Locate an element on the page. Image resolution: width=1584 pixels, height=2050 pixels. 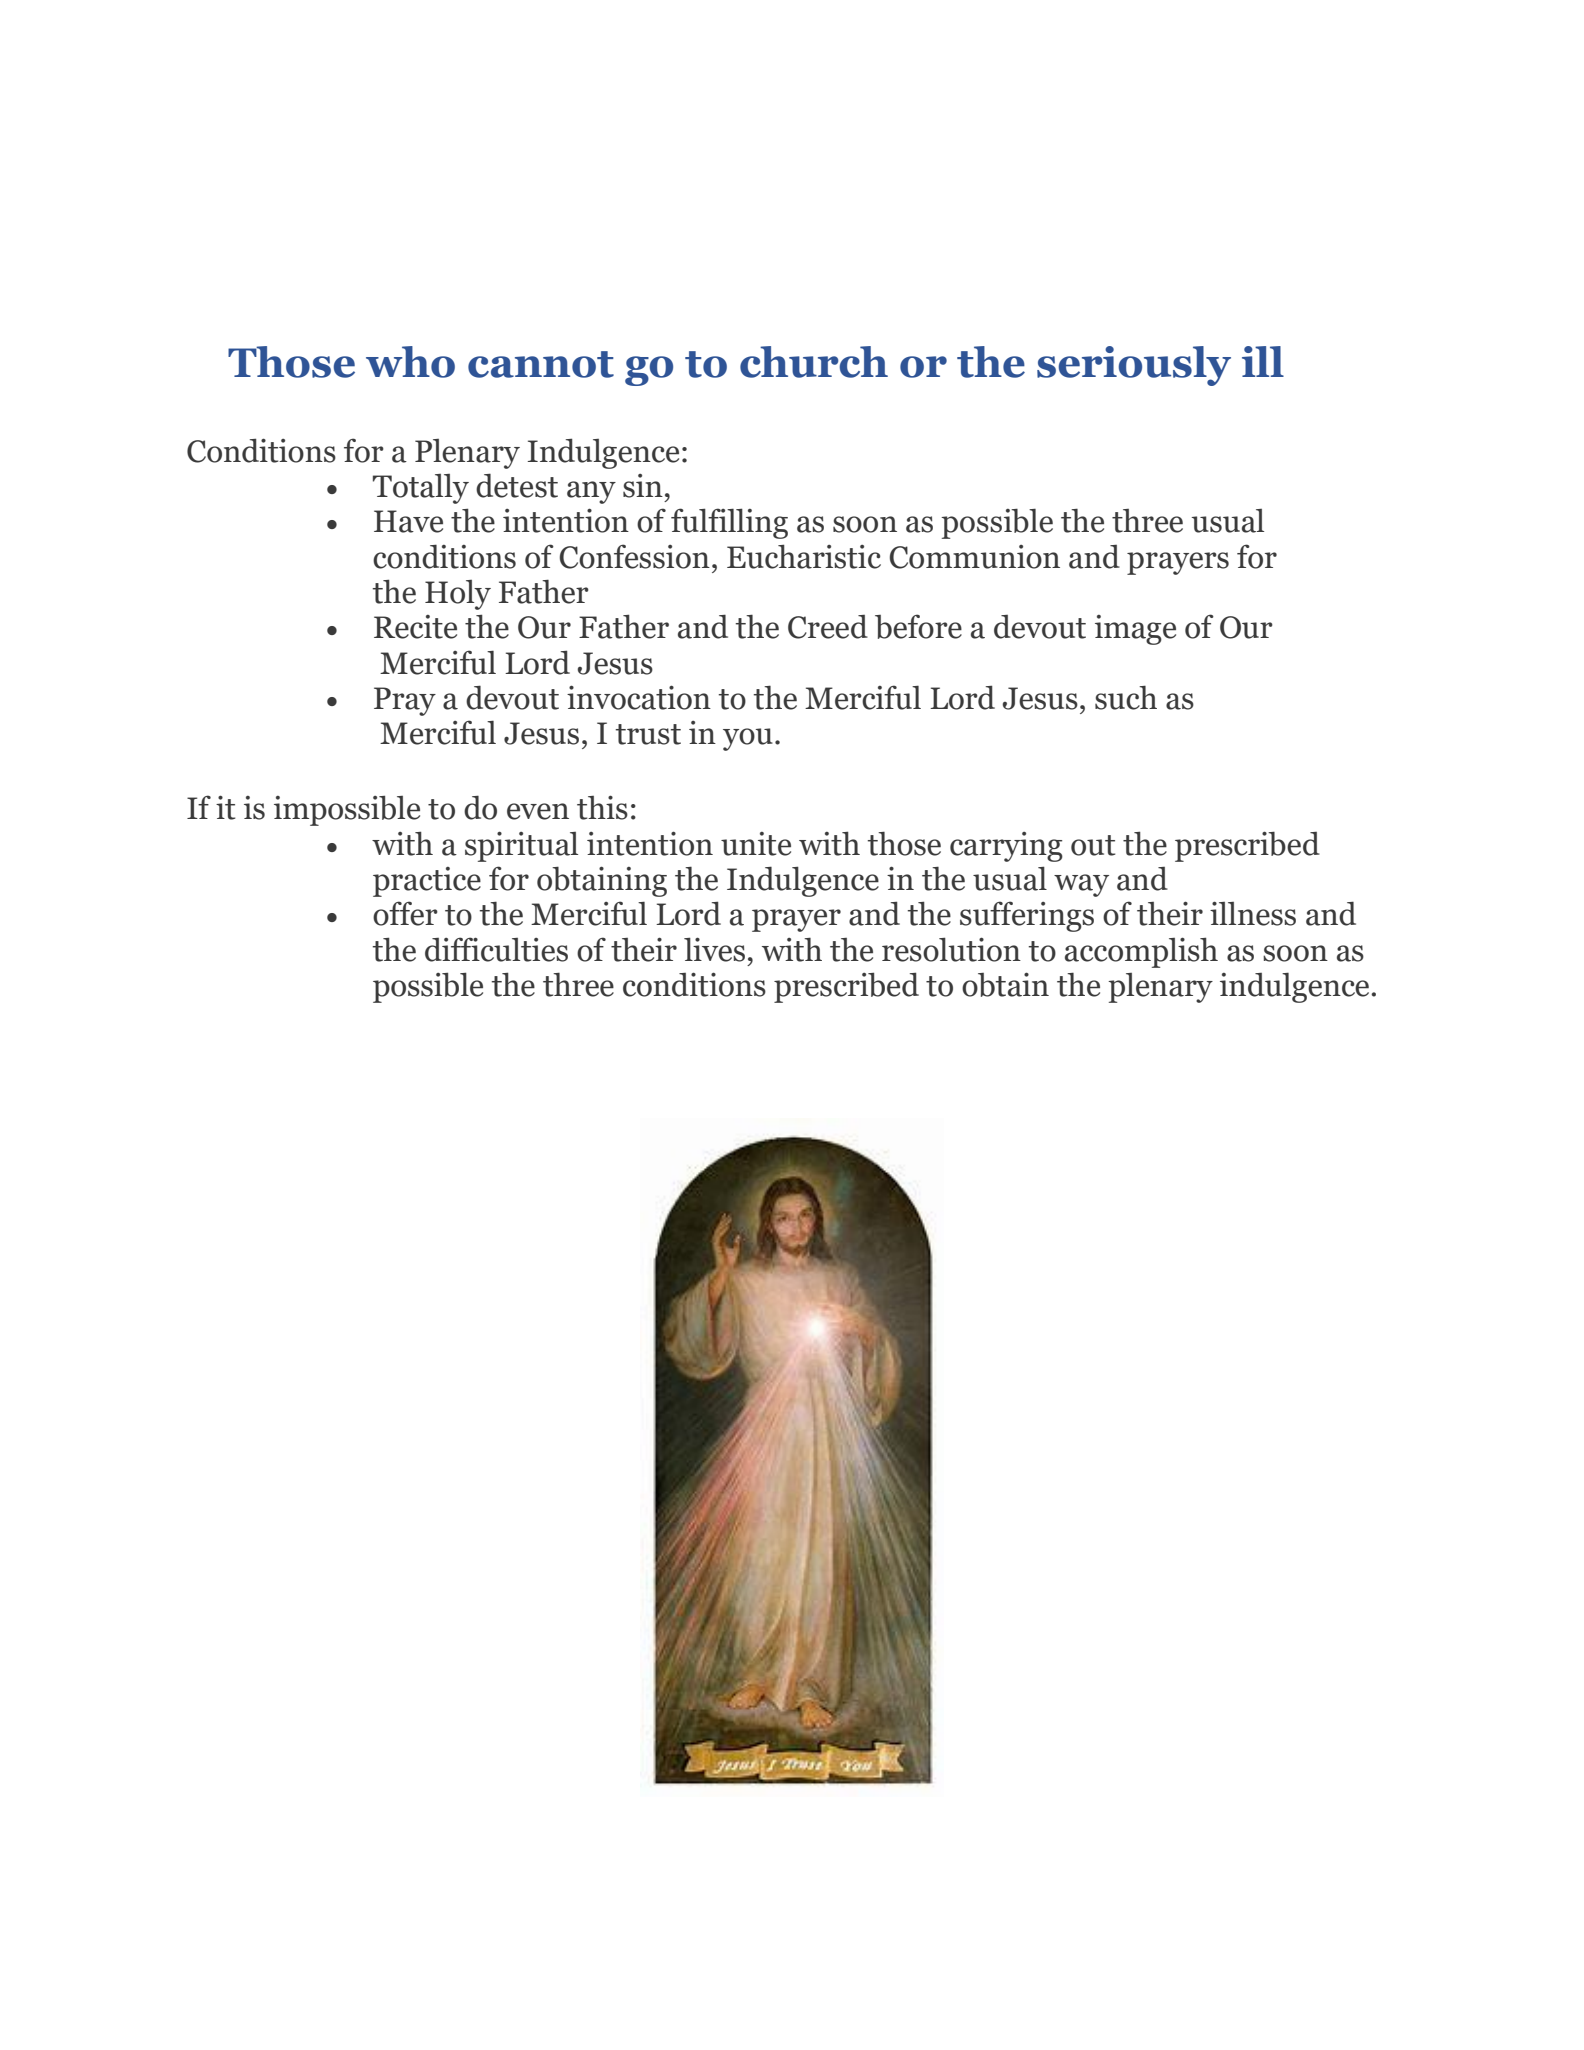
carrying is located at coordinates (1006, 847).
